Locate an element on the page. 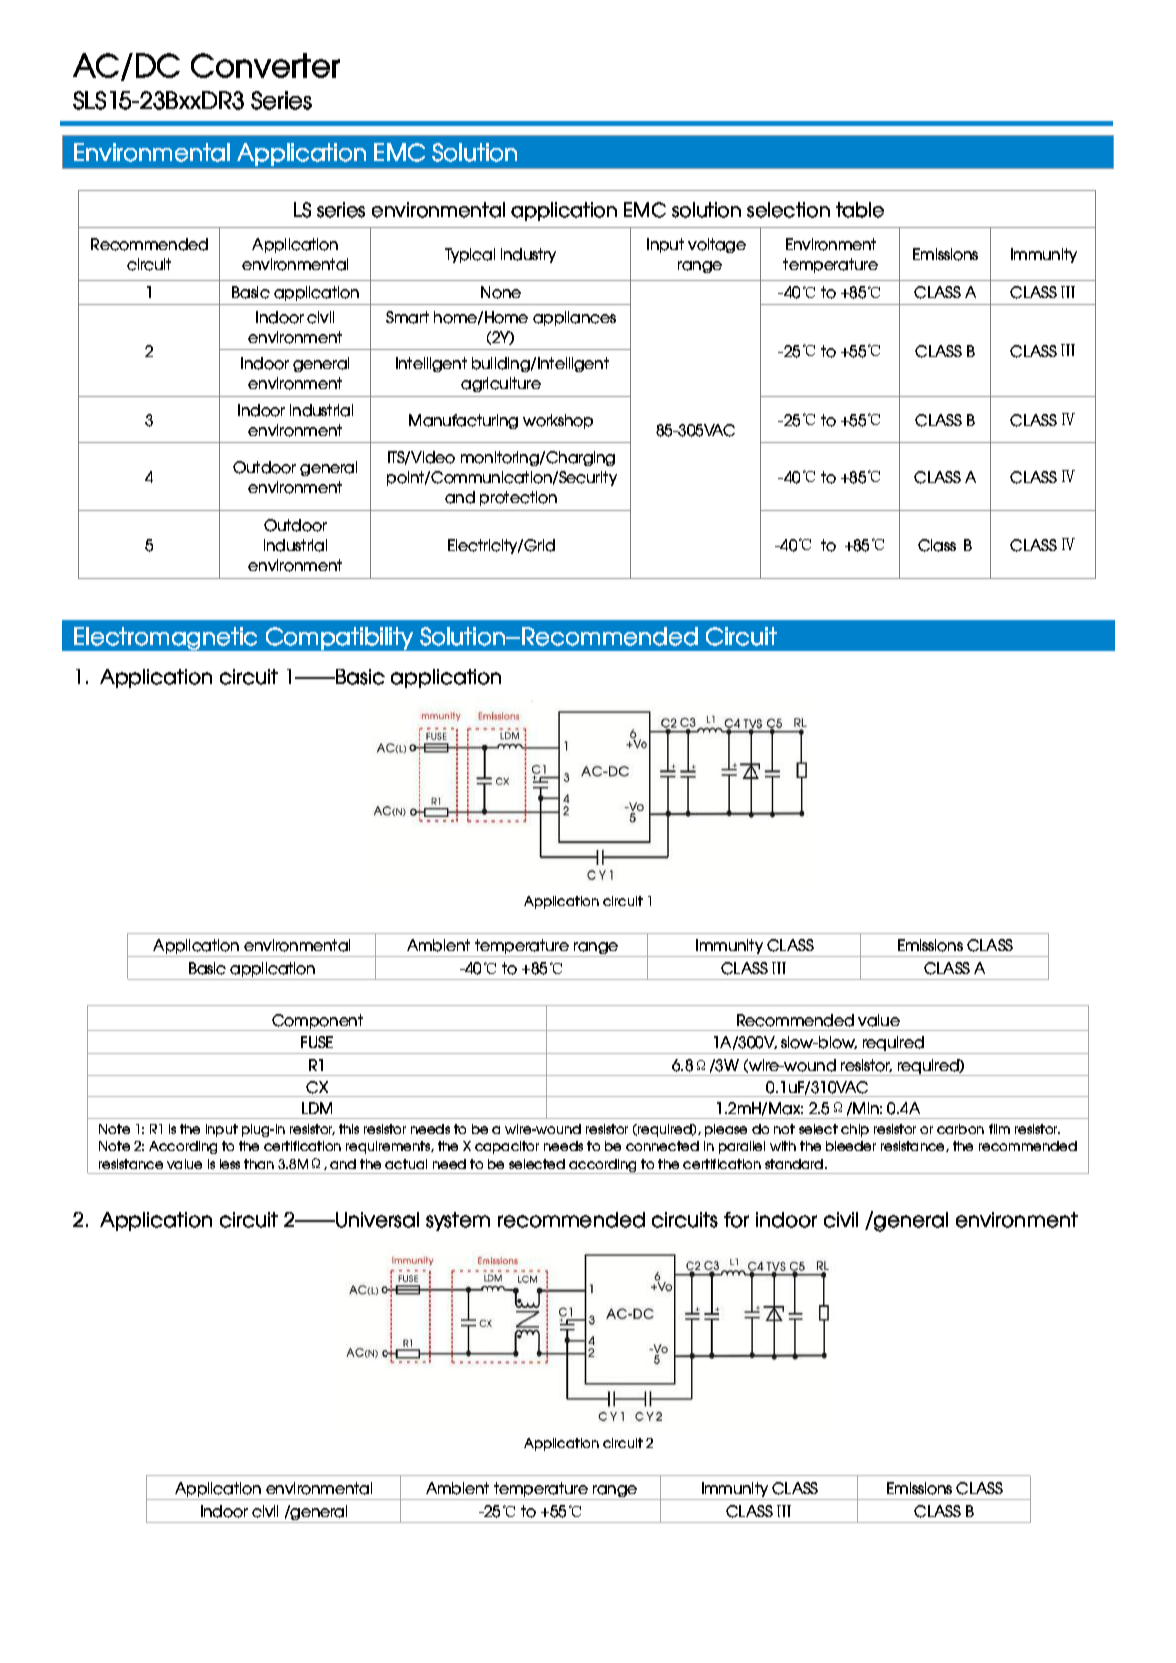  protection is located at coordinates (518, 498).
